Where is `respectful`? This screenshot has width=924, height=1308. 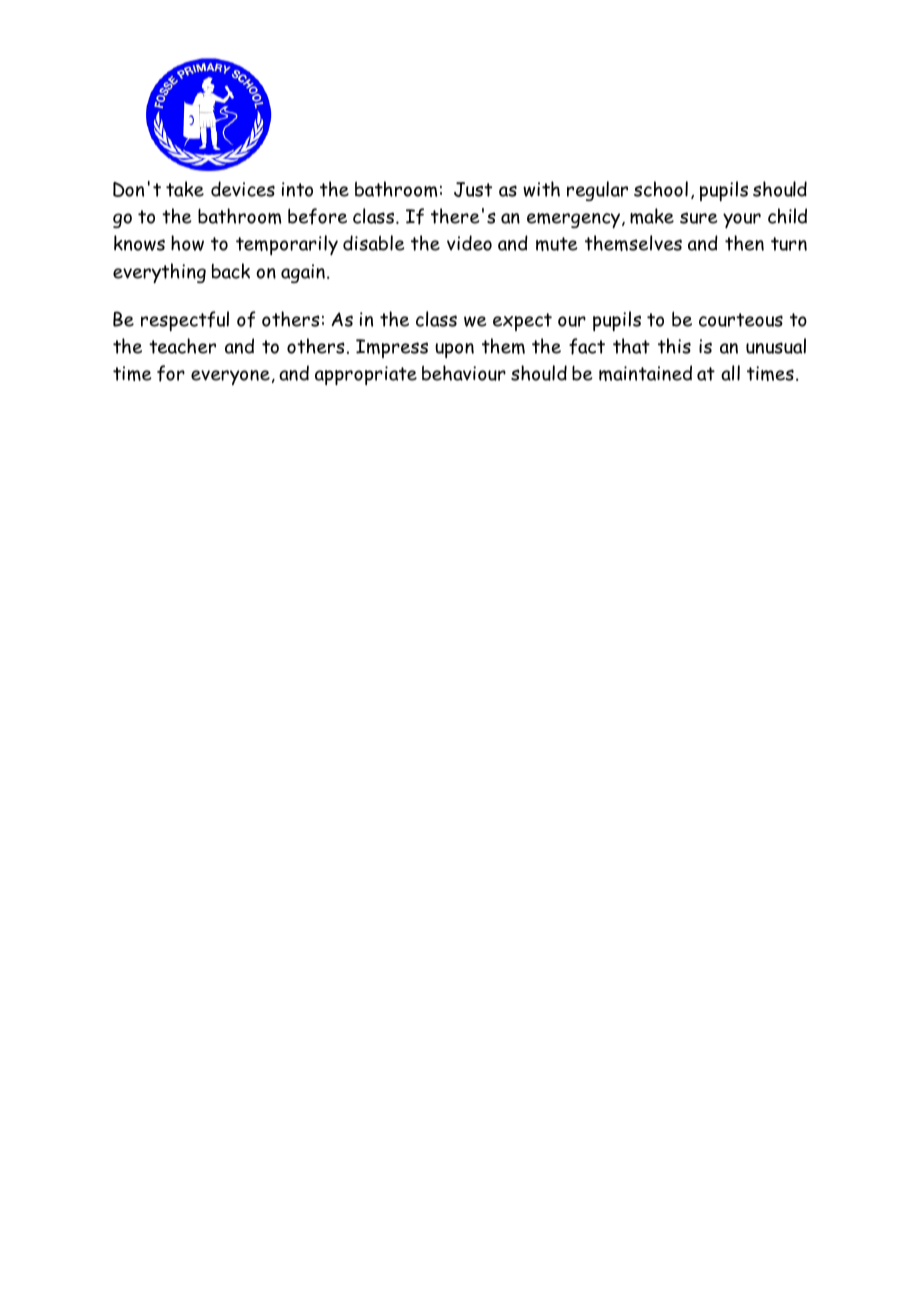
respectful is located at coordinates (185, 321).
